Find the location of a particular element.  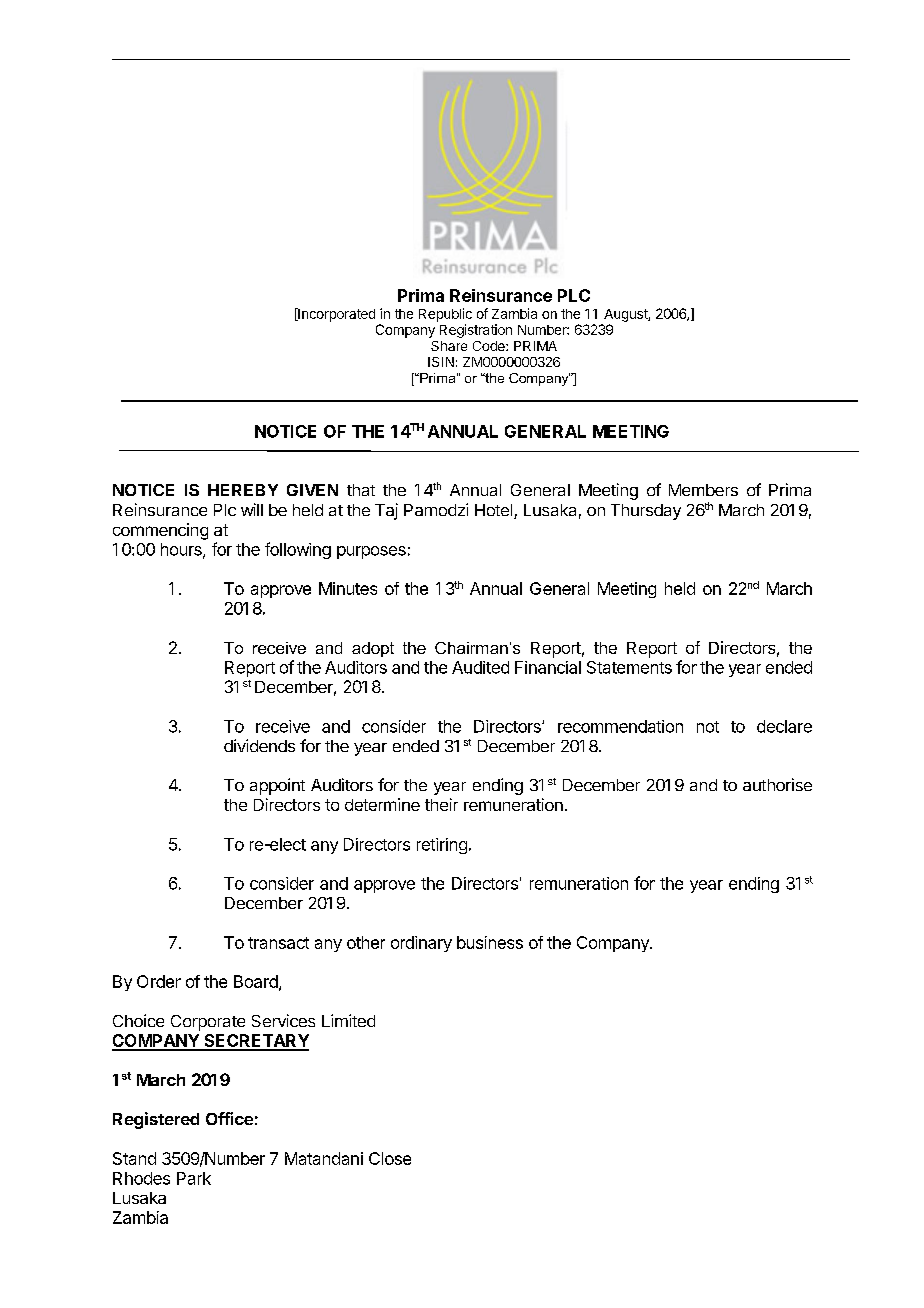

Park is located at coordinates (194, 1178).
